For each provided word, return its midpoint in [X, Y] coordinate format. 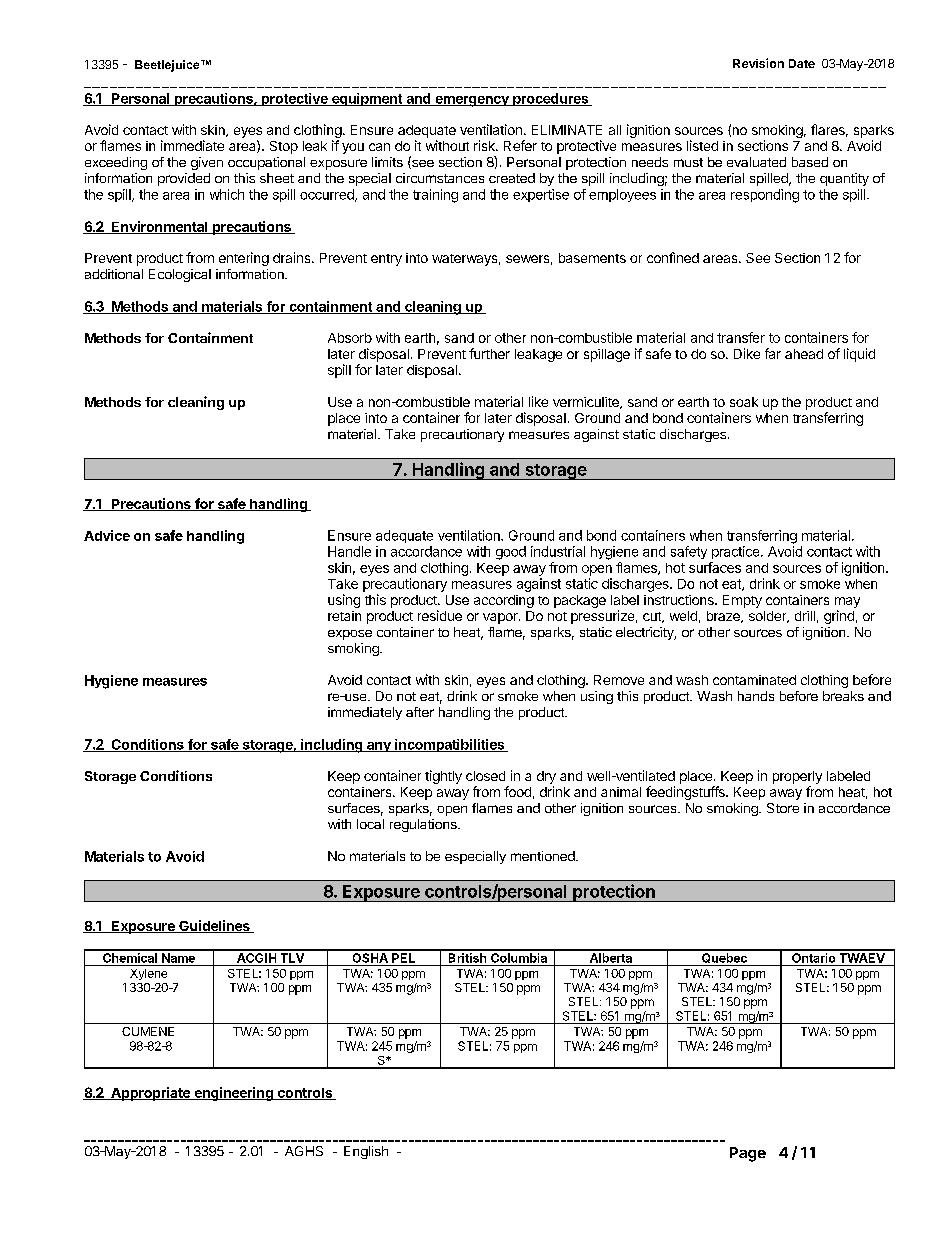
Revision [758, 63]
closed [485, 776]
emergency [472, 101]
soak [744, 402]
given [207, 163]
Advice [107, 535]
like [538, 401]
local [370, 824]
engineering [233, 1094]
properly [797, 777]
